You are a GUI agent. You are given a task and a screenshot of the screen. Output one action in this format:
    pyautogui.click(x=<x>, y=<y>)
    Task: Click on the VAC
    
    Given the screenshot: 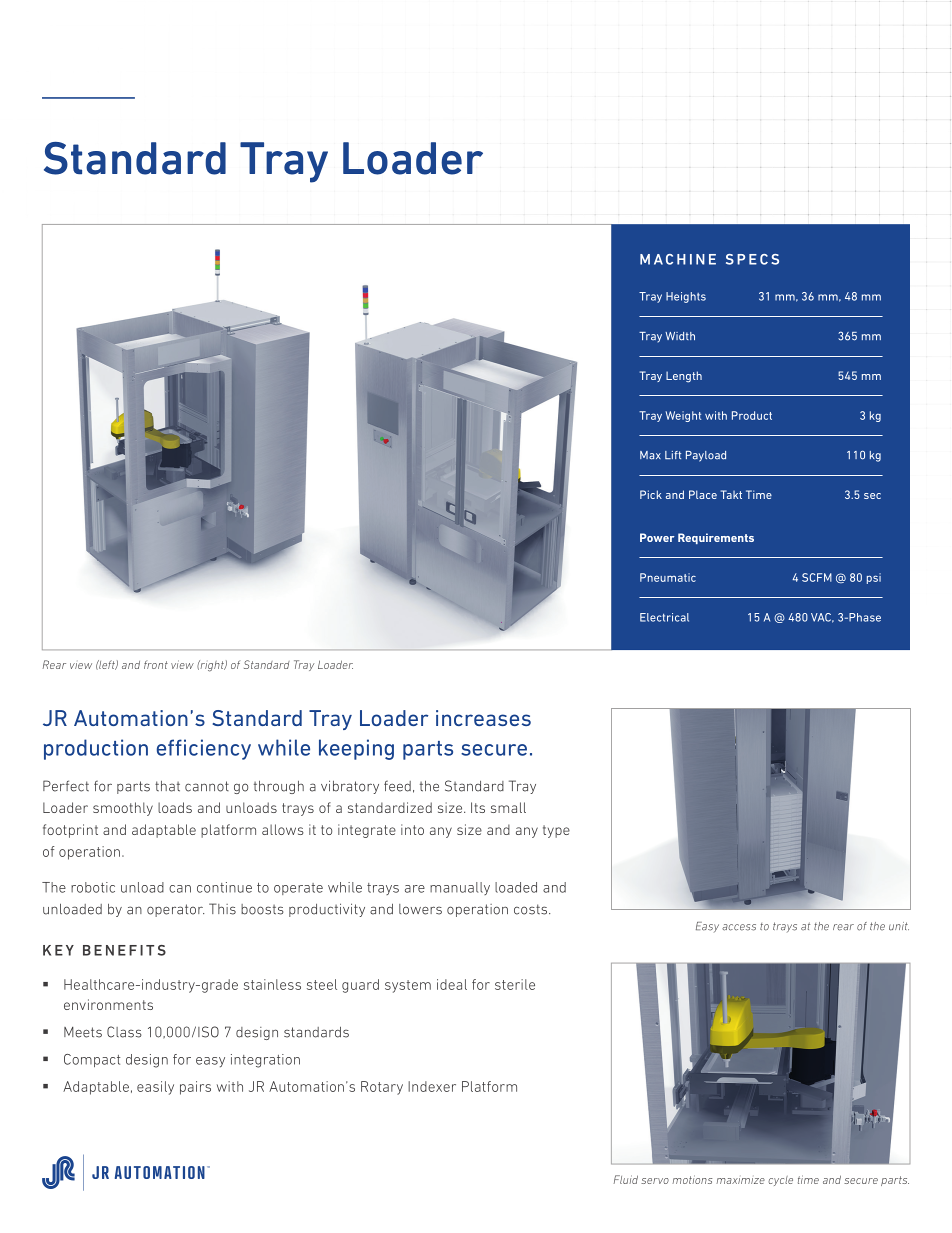 What is the action you would take?
    pyautogui.click(x=822, y=618)
